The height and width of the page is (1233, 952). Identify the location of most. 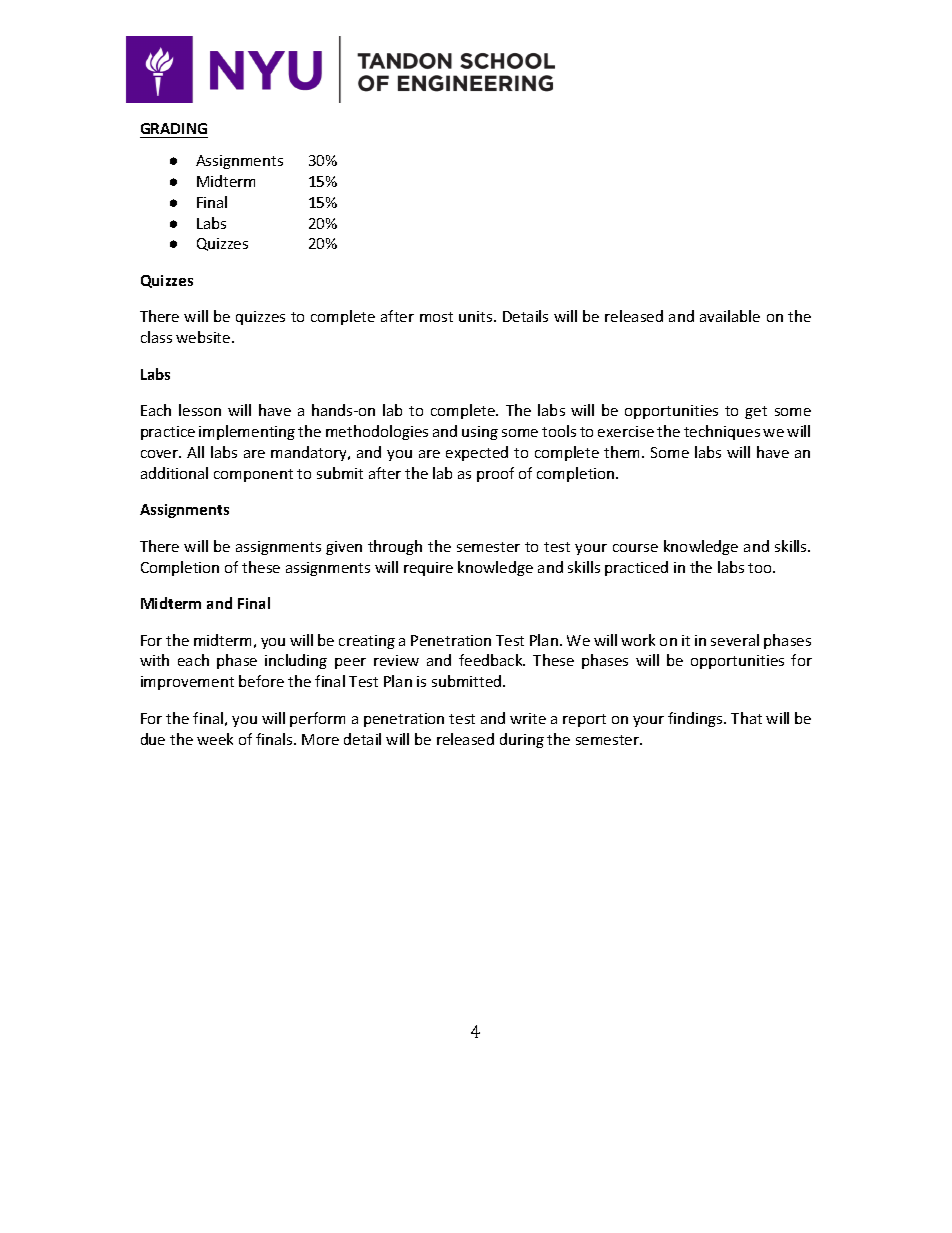
(436, 317).
